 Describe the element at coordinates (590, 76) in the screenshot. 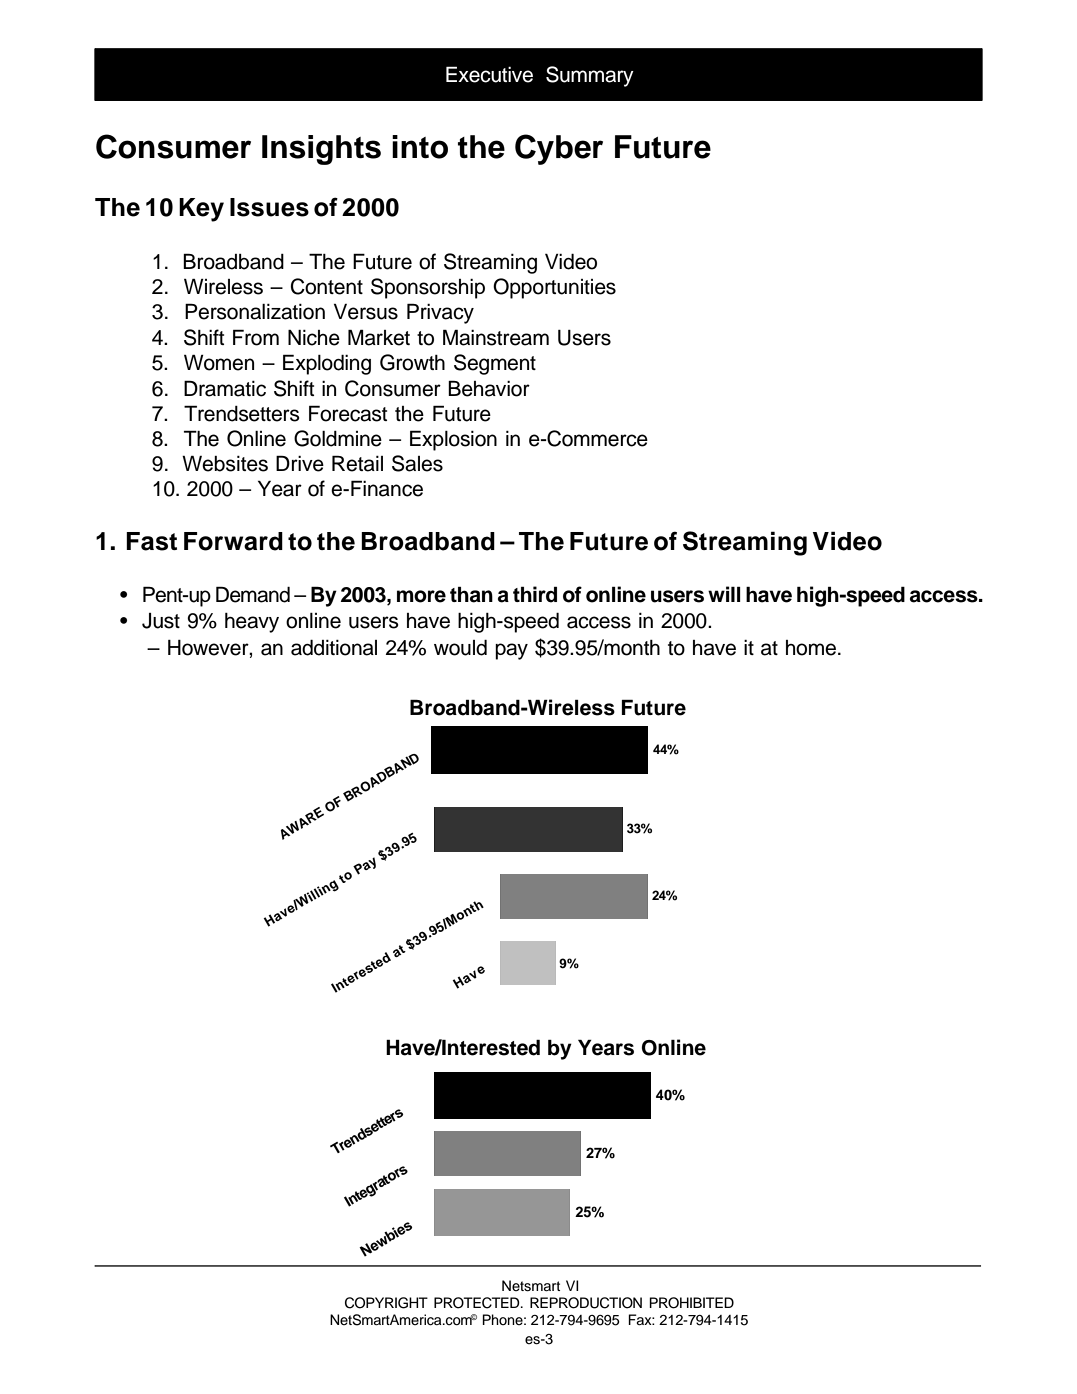

I see `Summary` at that location.
